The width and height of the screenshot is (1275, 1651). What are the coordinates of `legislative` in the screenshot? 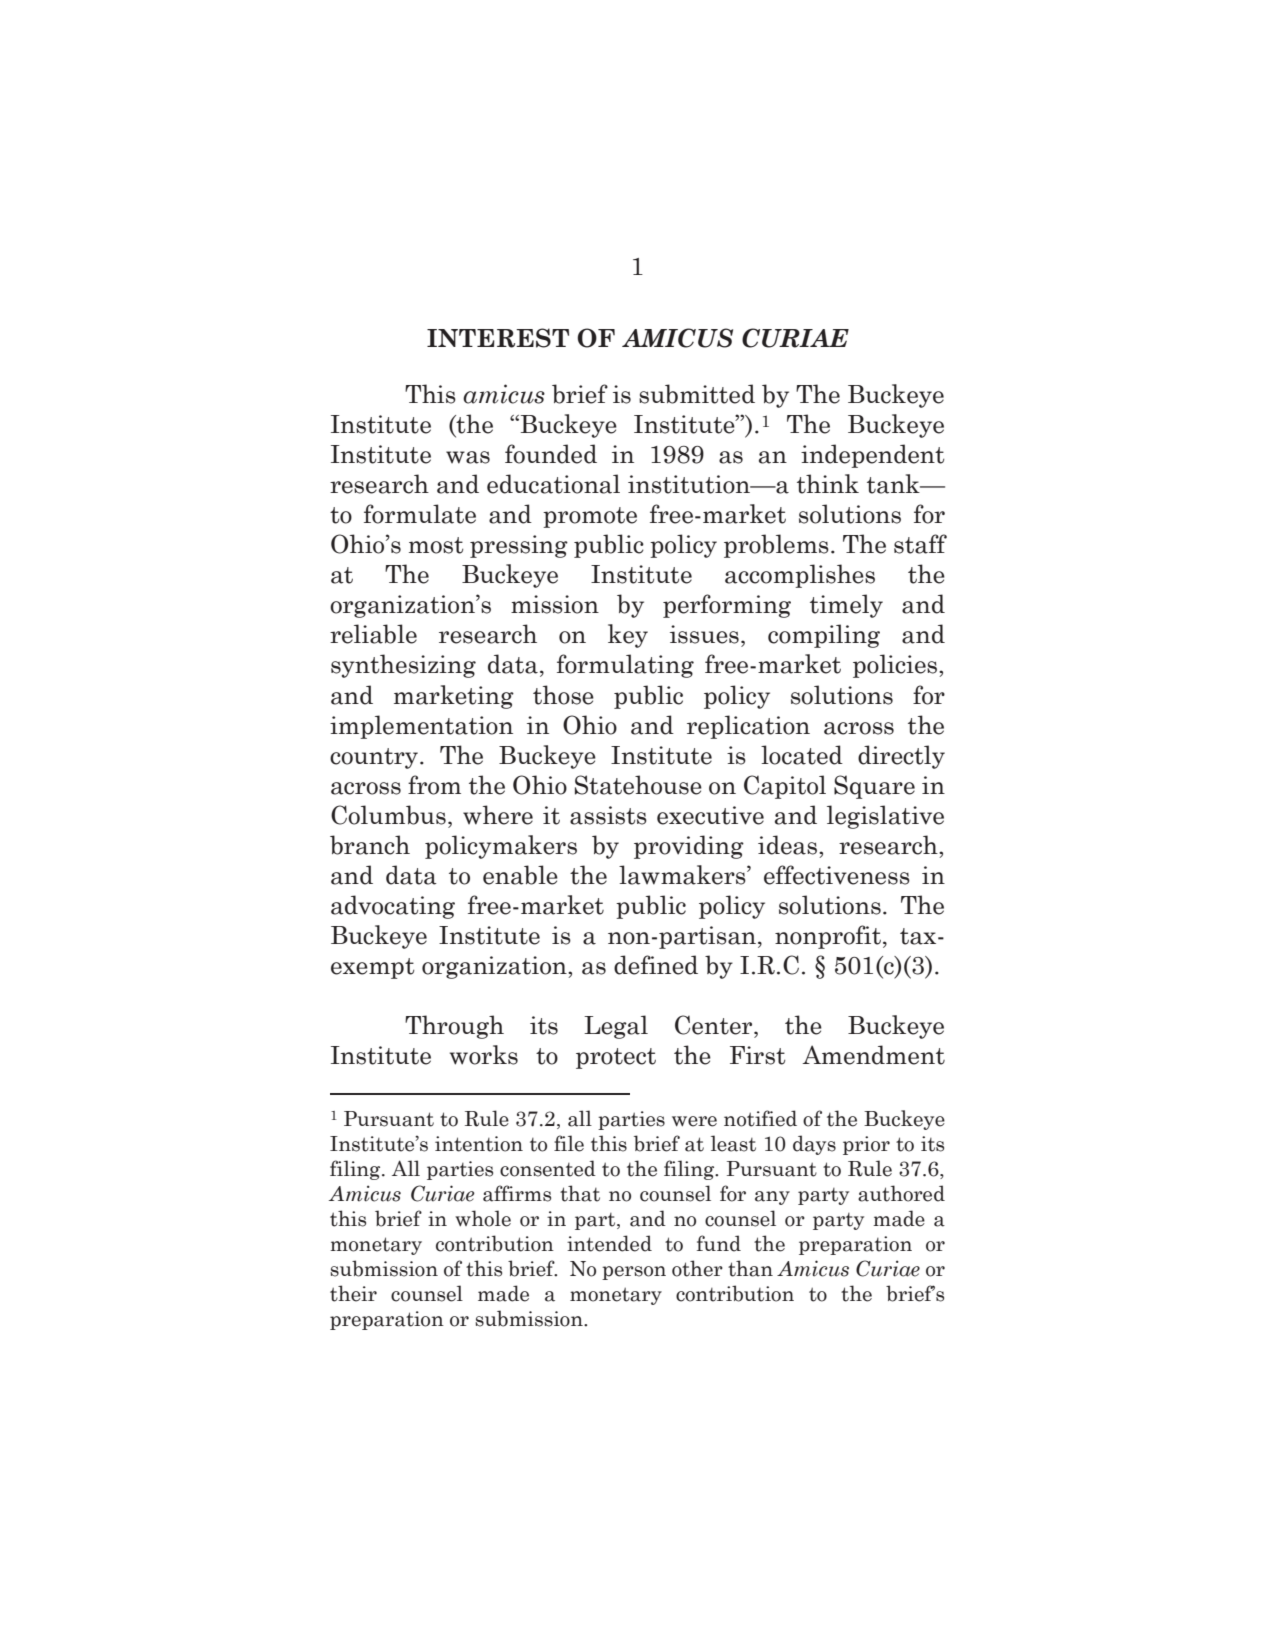 It's located at (885, 817).
